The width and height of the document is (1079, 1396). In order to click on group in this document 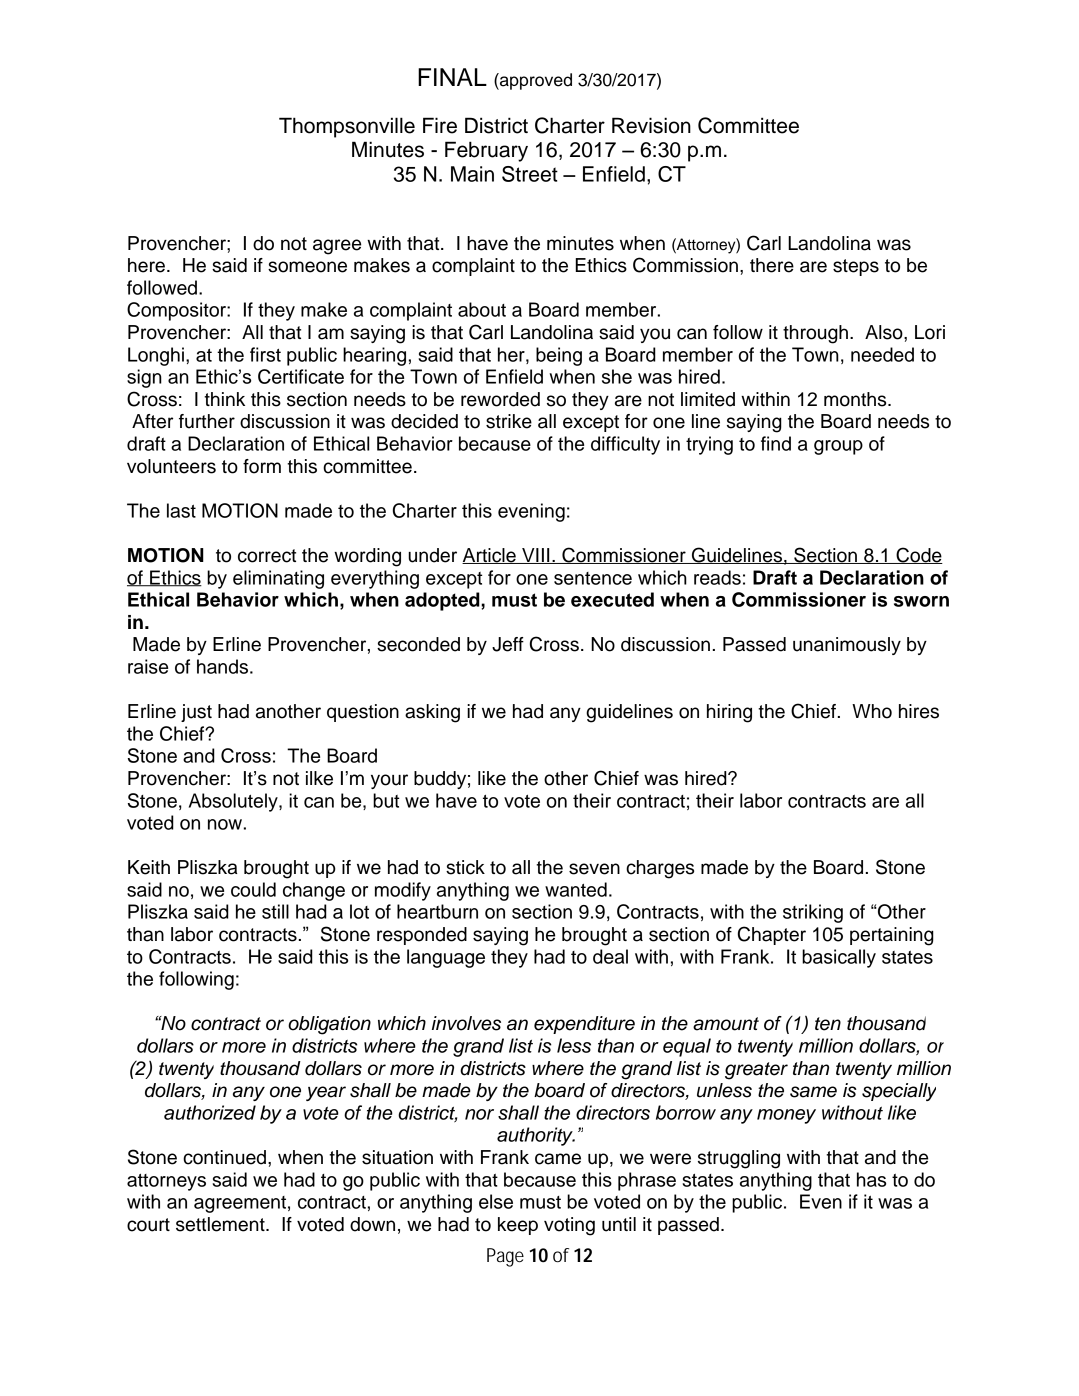, I will do `click(838, 447)`.
